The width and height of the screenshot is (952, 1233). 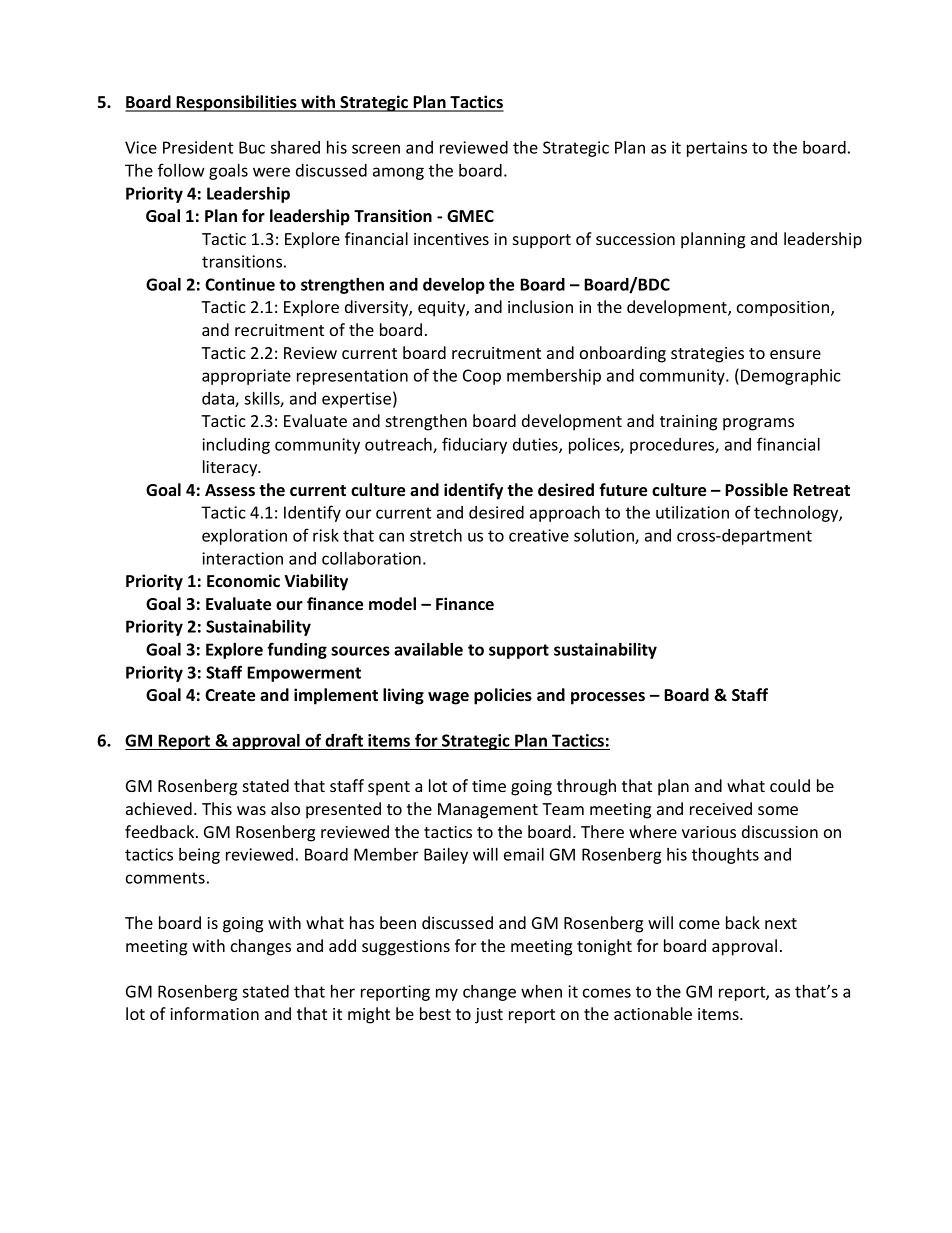 What do you see at coordinates (198, 147) in the screenshot?
I see `President` at bounding box center [198, 147].
